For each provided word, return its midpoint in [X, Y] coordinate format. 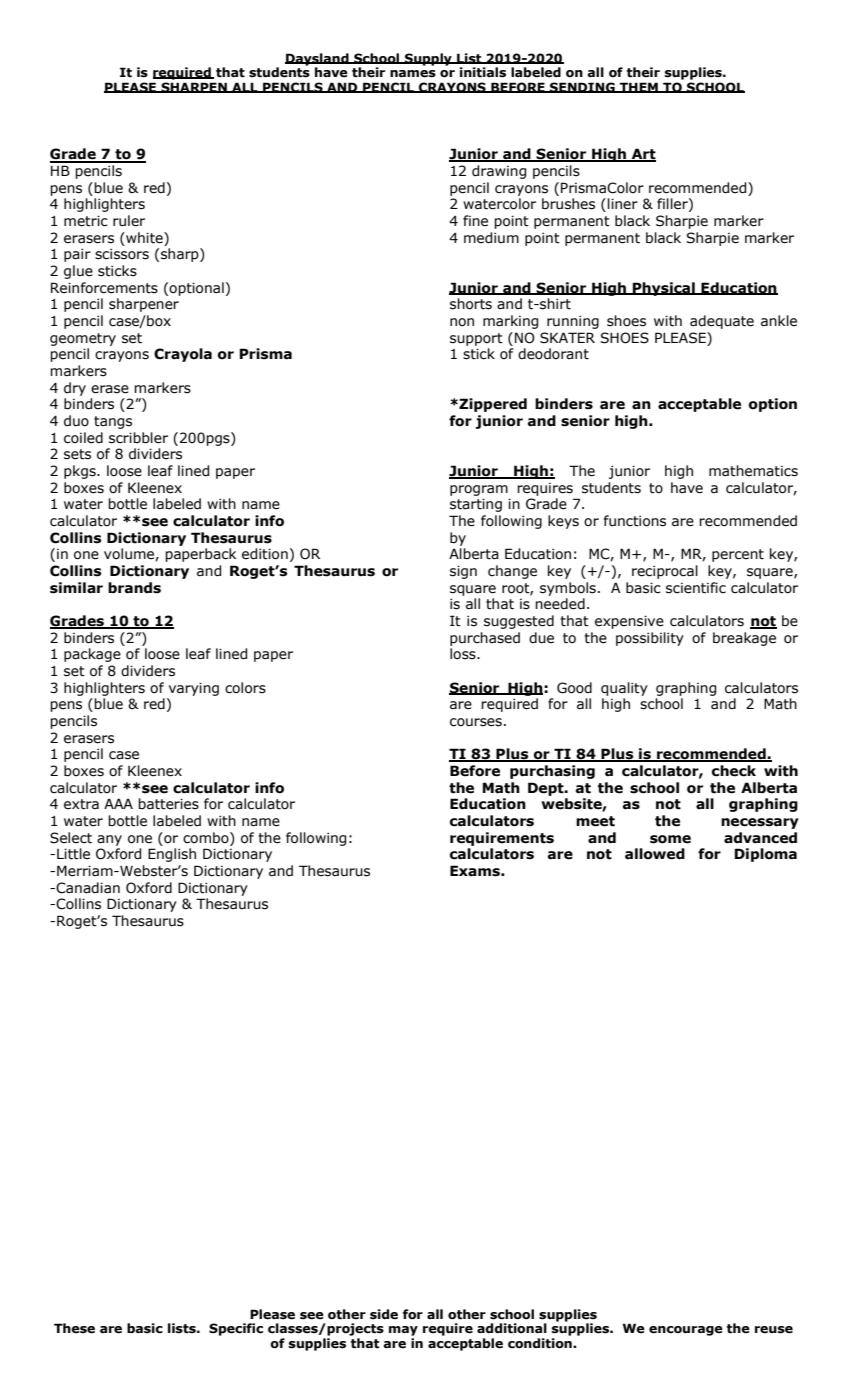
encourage [686, 1331]
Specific [236, 1329]
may [403, 1331]
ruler [129, 221]
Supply [428, 59]
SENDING [582, 87]
